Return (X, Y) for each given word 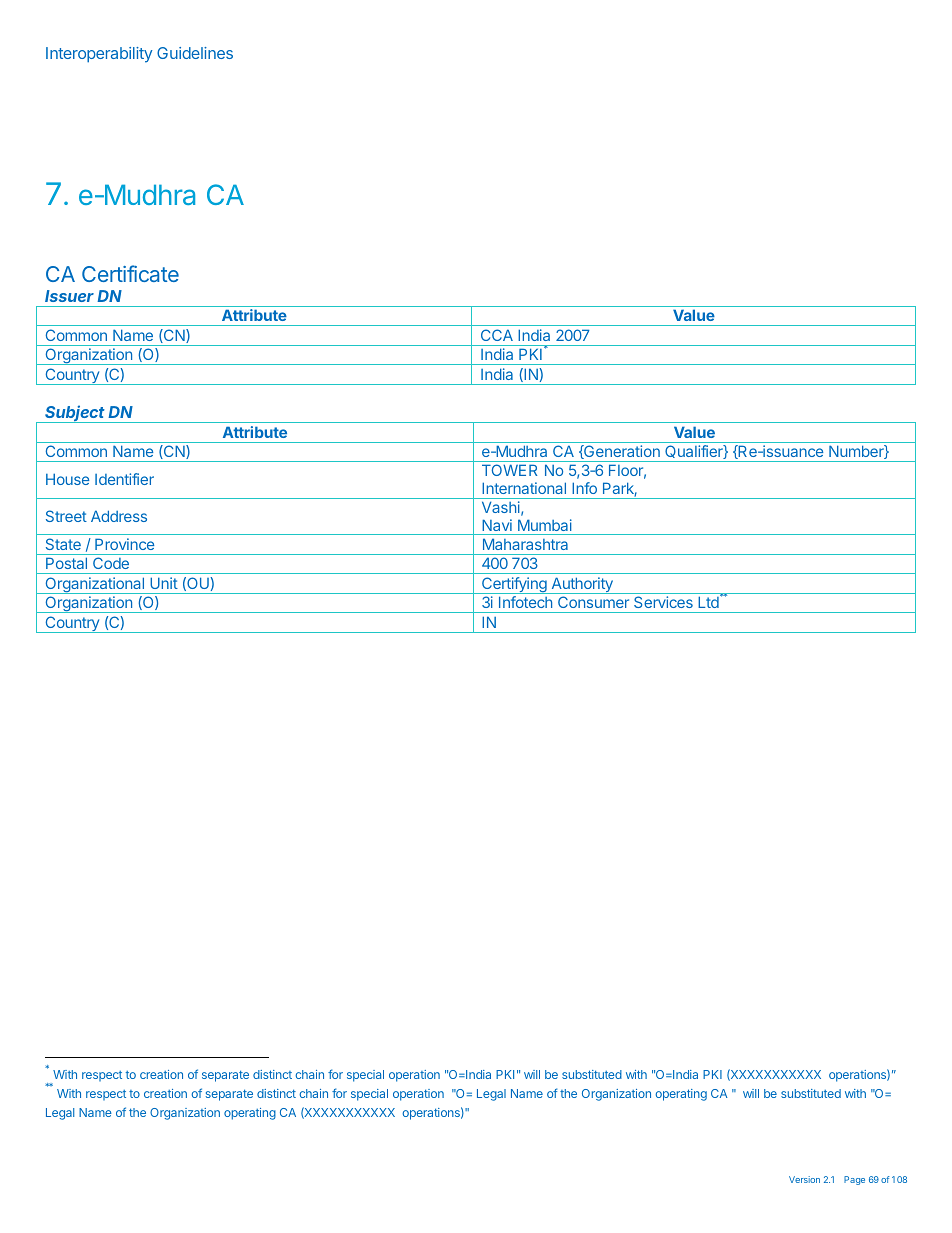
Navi (497, 525)
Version (804, 1179)
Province (124, 544)
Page (854, 1180)
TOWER (509, 470)
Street (66, 516)
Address (119, 516)
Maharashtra (525, 544)
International (524, 488)
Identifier (124, 479)
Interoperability (99, 55)
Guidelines (195, 53)
